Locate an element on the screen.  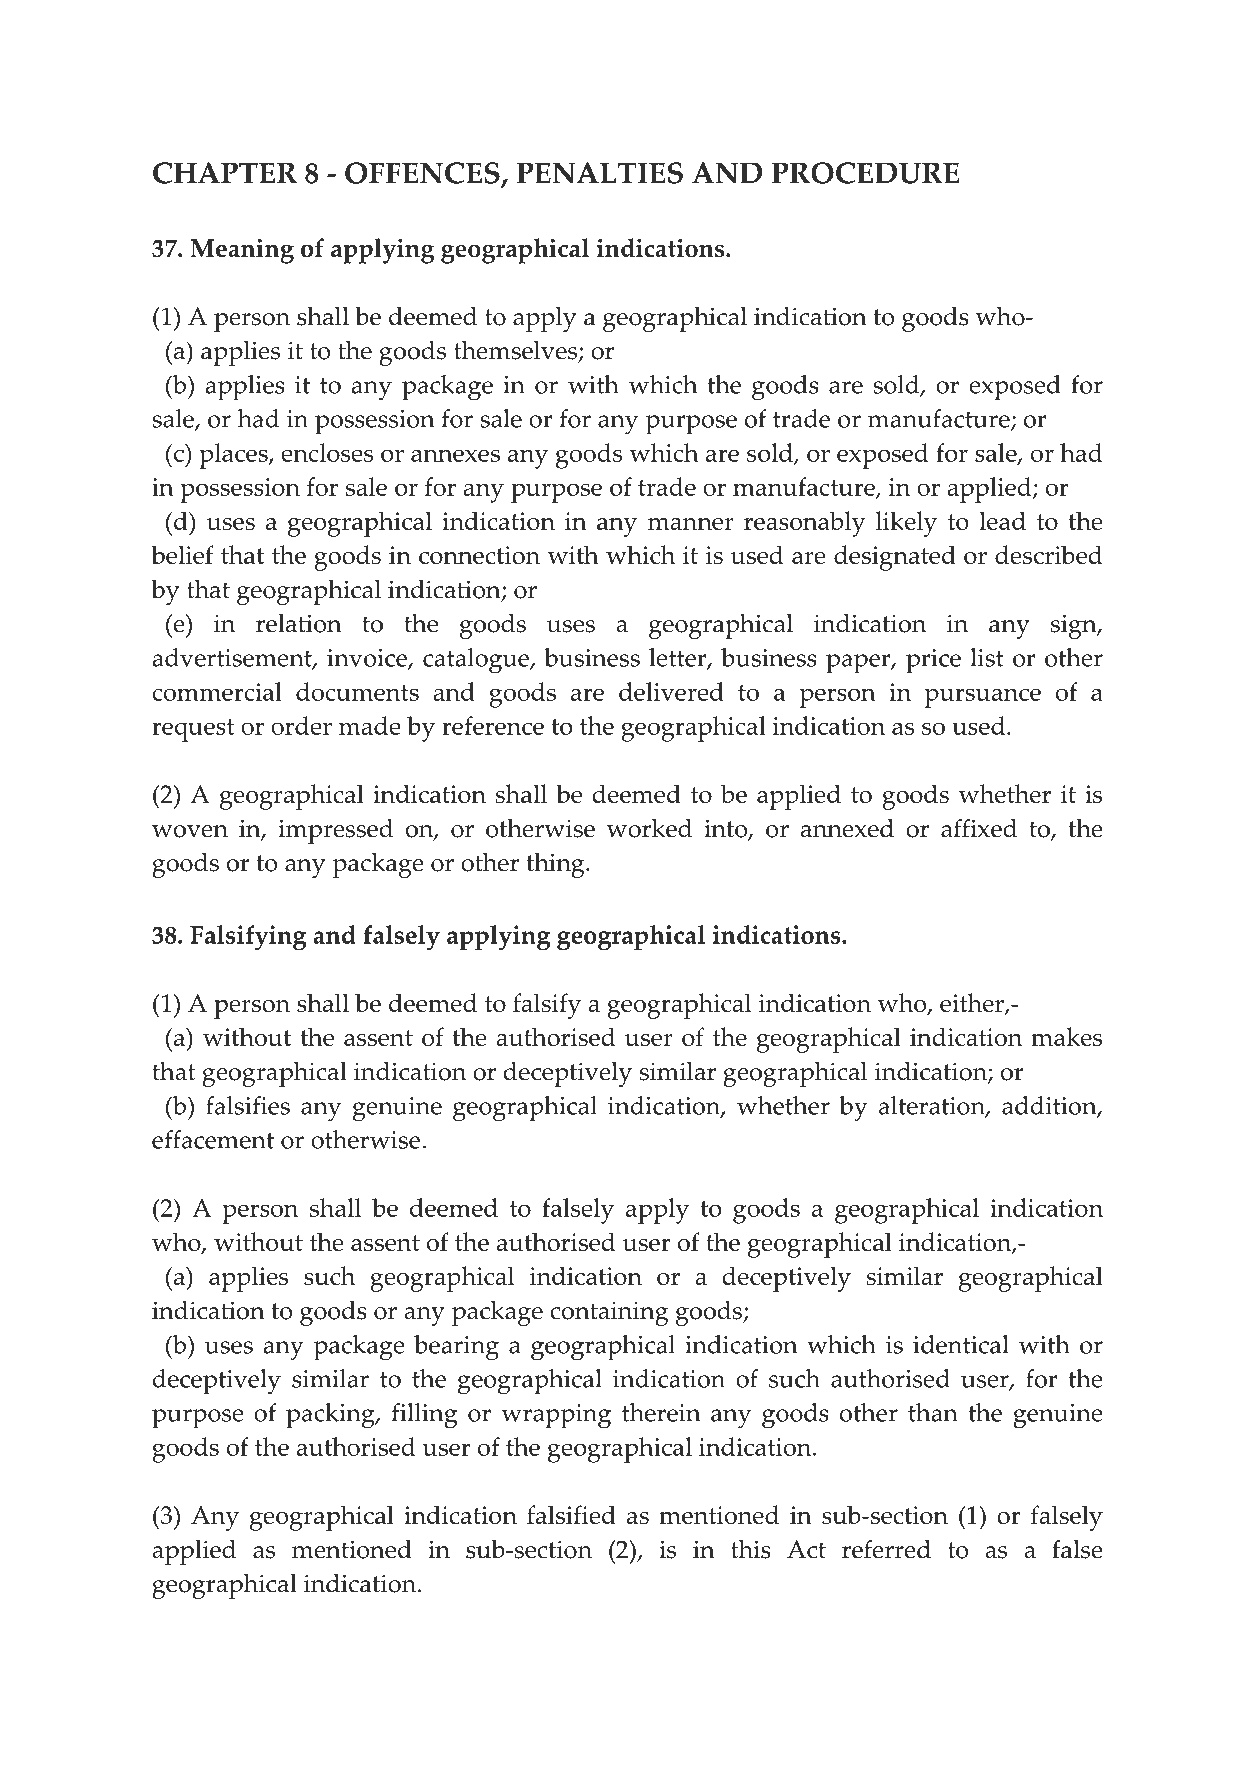
Meaning is located at coordinates (242, 251).
